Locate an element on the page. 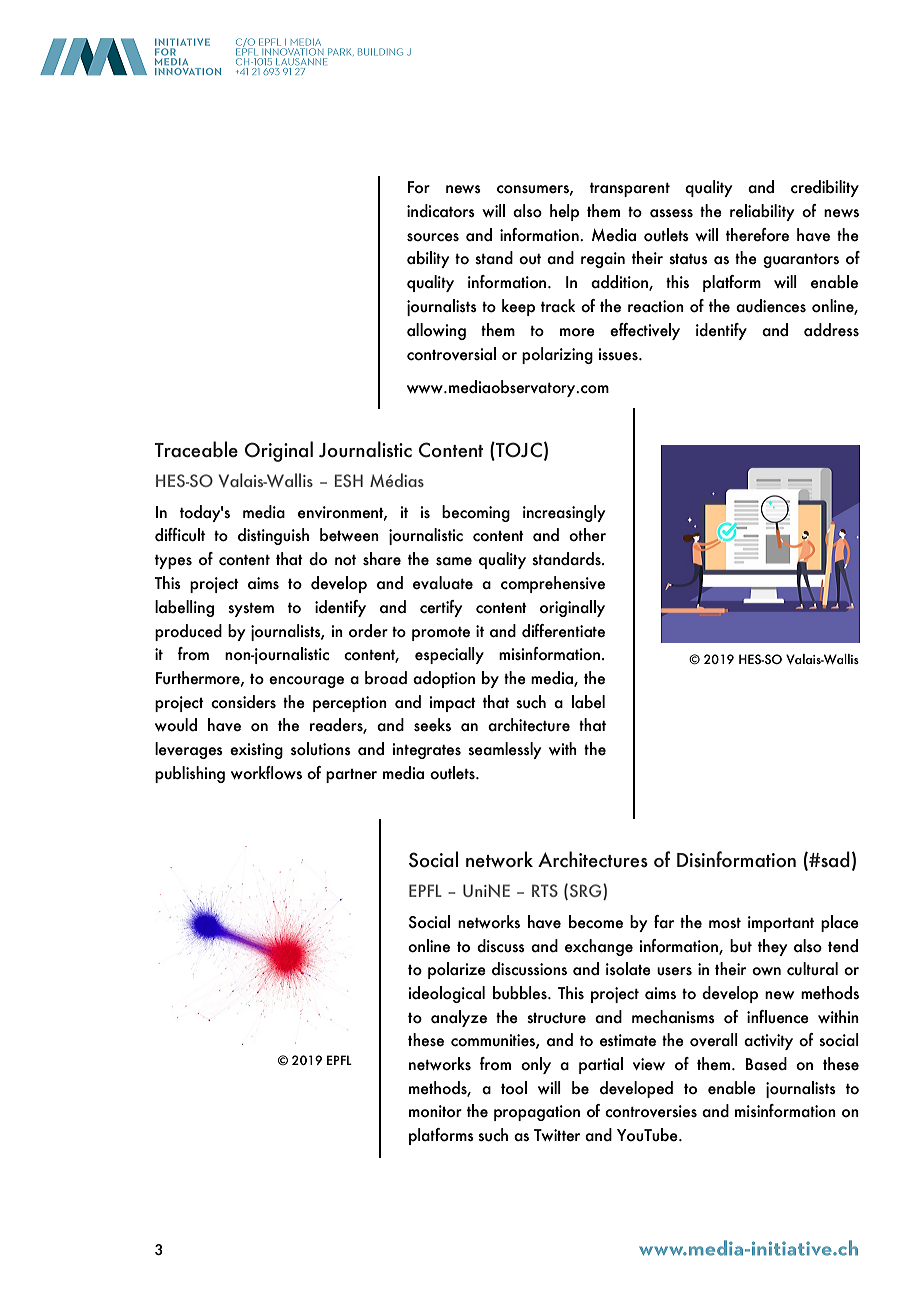 This document has width=924, height=1308. Traceable is located at coordinates (196, 449).
